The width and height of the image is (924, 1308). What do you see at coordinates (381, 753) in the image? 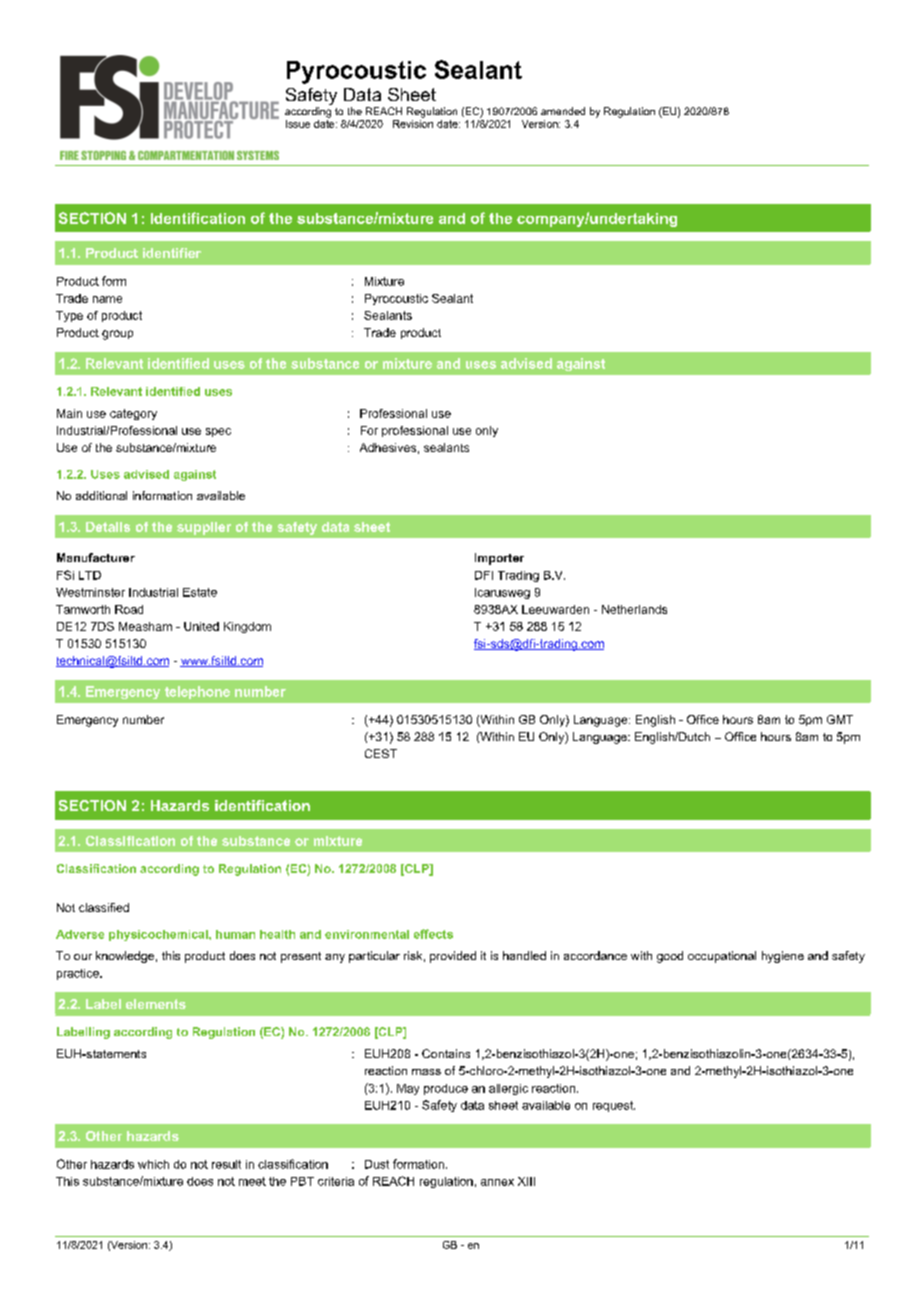
I see `CEST` at bounding box center [381, 753].
